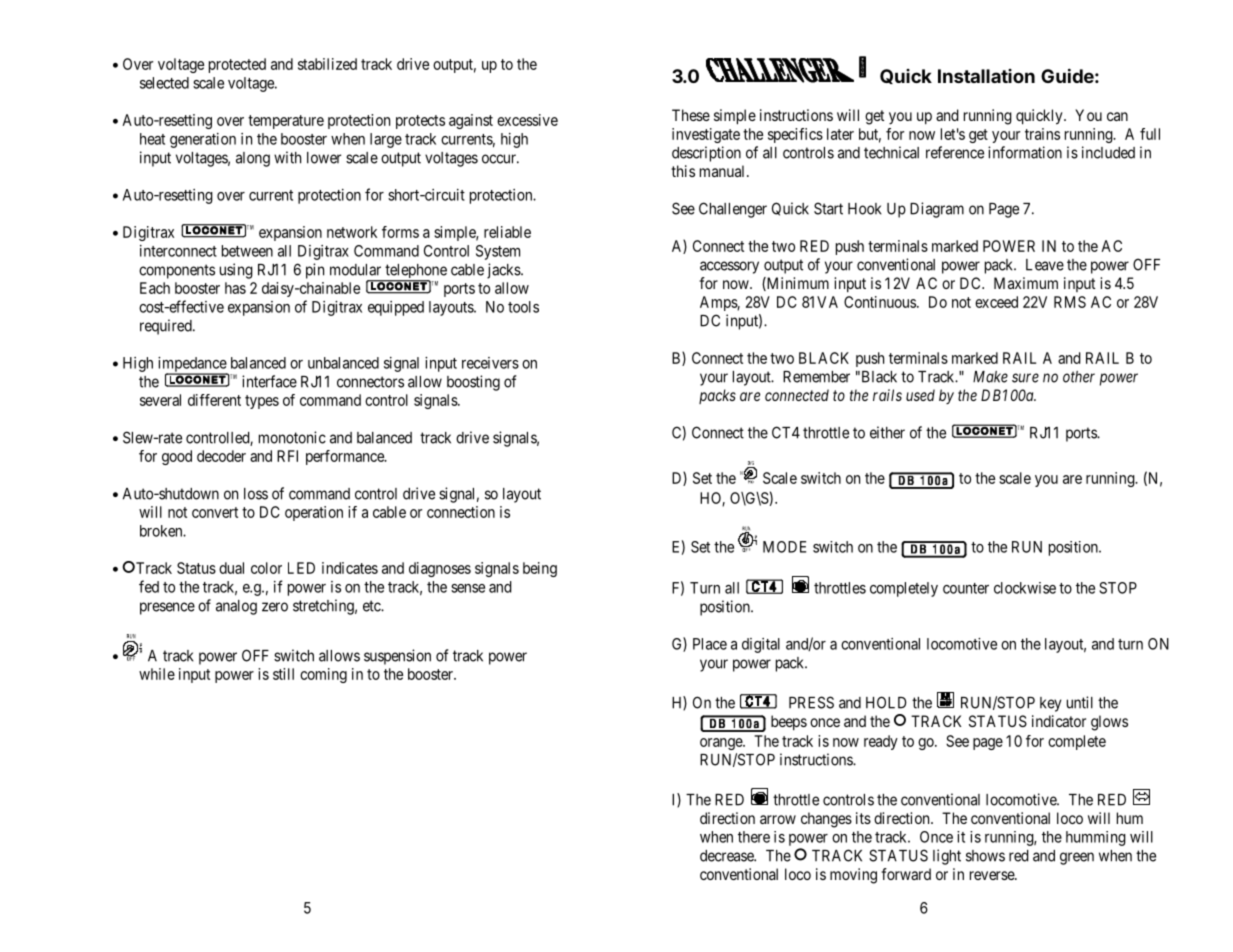  What do you see at coordinates (986, 76) in the screenshot?
I see `Installation` at bounding box center [986, 76].
